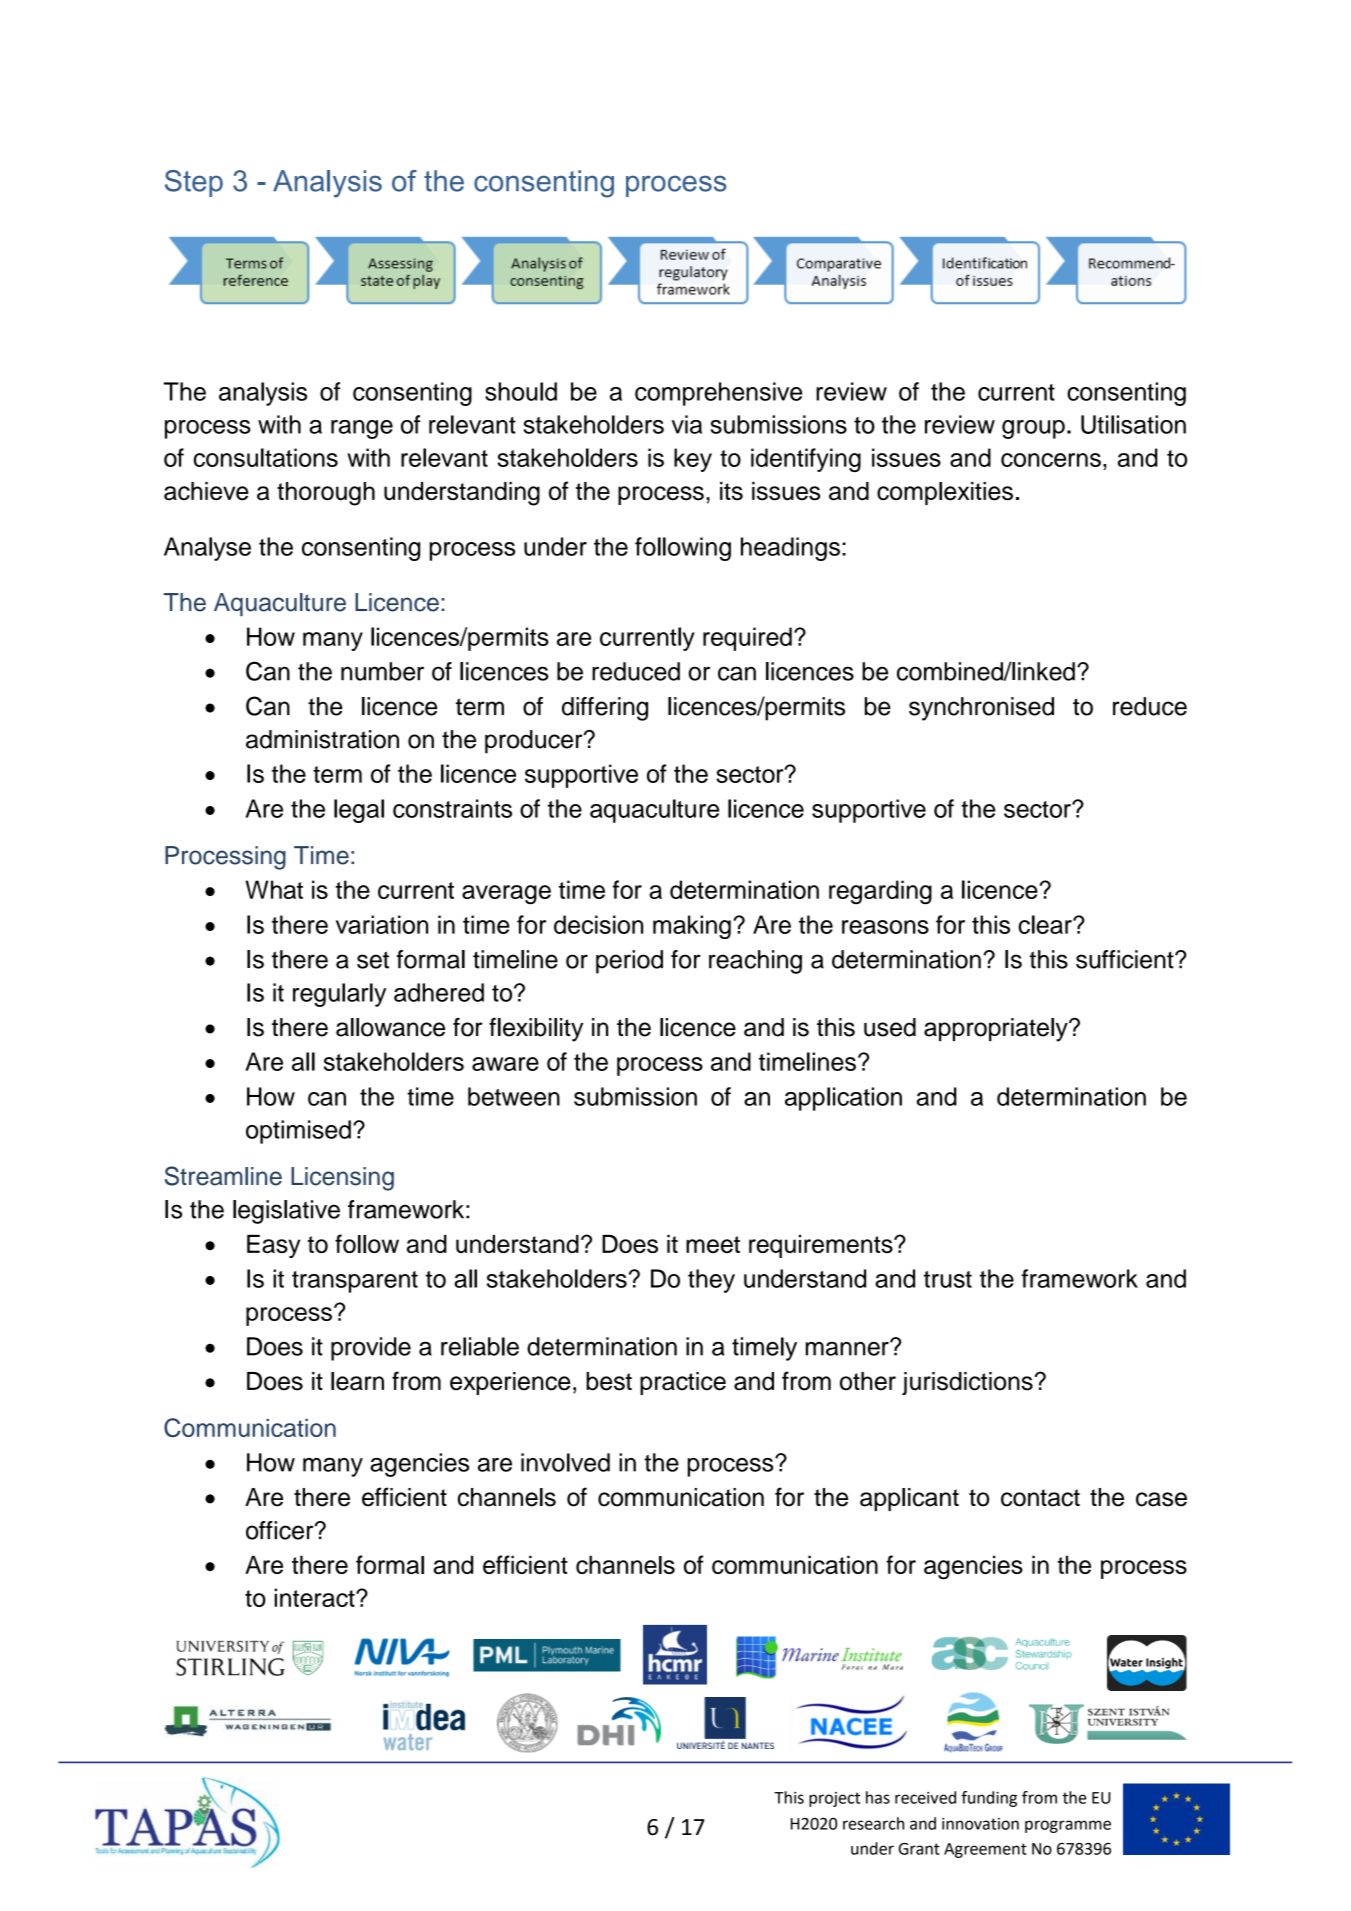 The height and width of the screenshot is (1911, 1351). Describe the element at coordinates (194, 183) in the screenshot. I see `Step` at that location.
